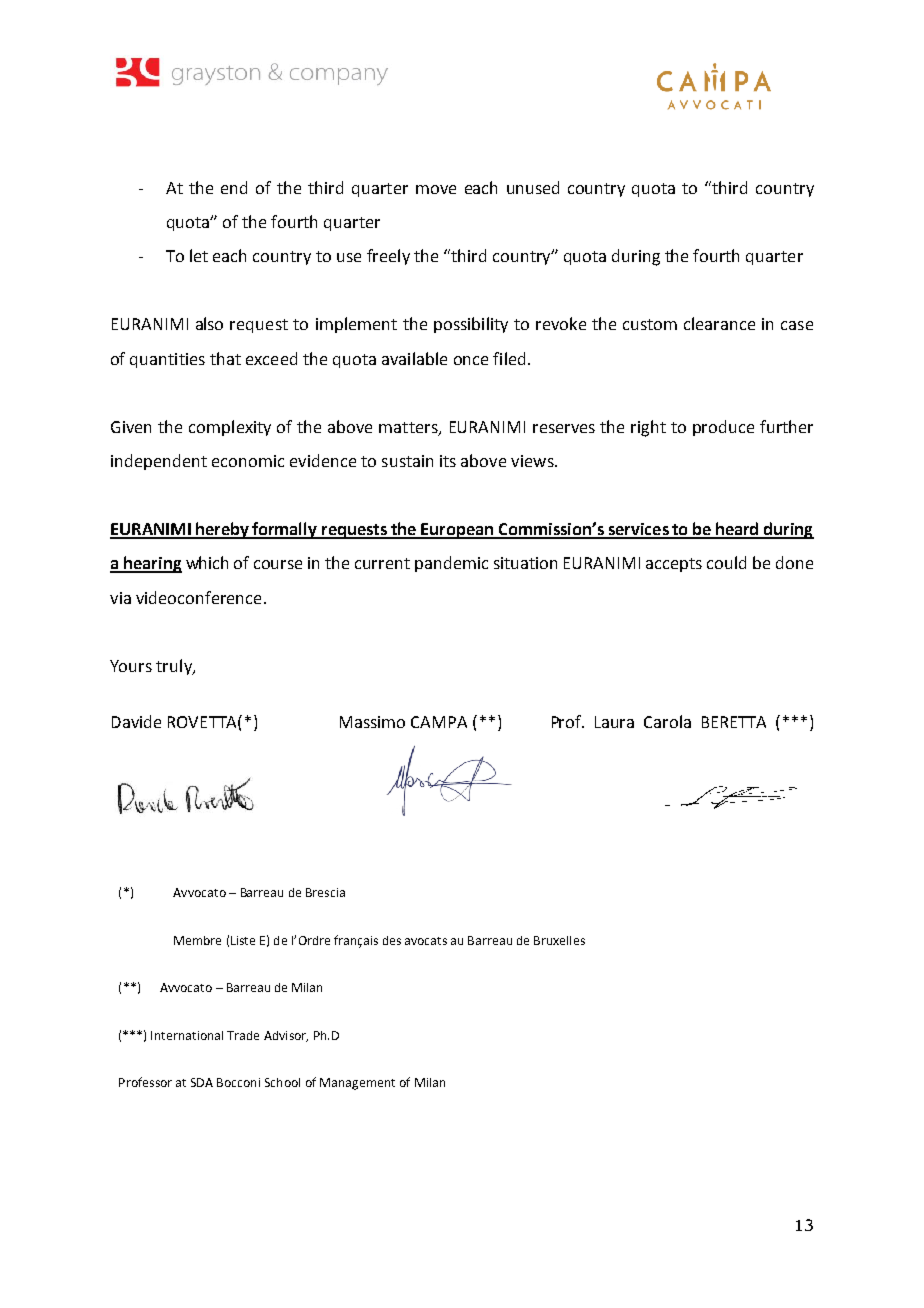 This image has width=924, height=1308. What do you see at coordinates (199, 255) in the image?
I see `let` at bounding box center [199, 255].
